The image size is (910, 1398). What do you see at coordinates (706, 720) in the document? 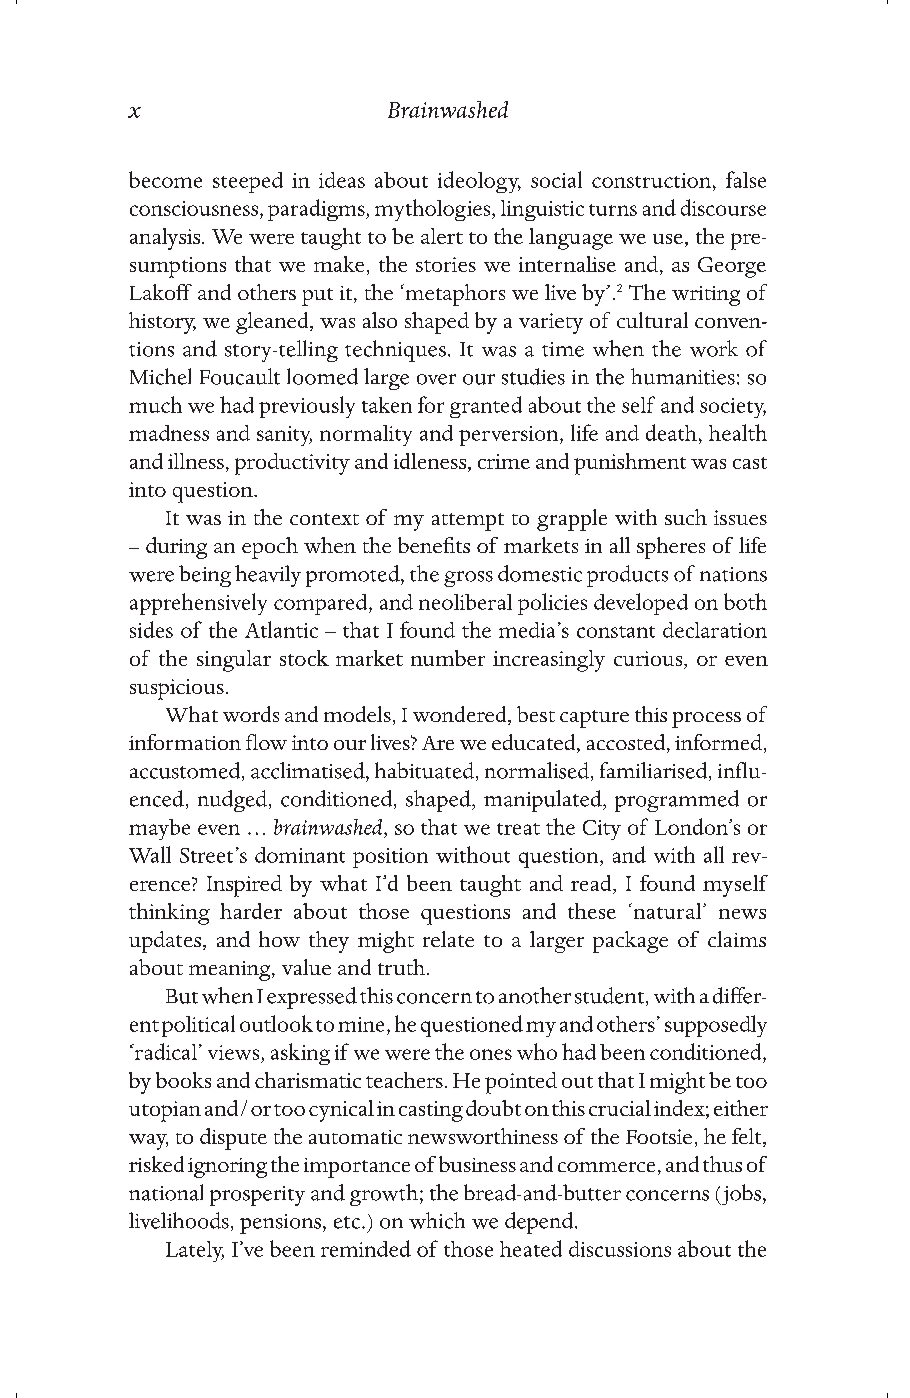
I see `process` at bounding box center [706, 720].
